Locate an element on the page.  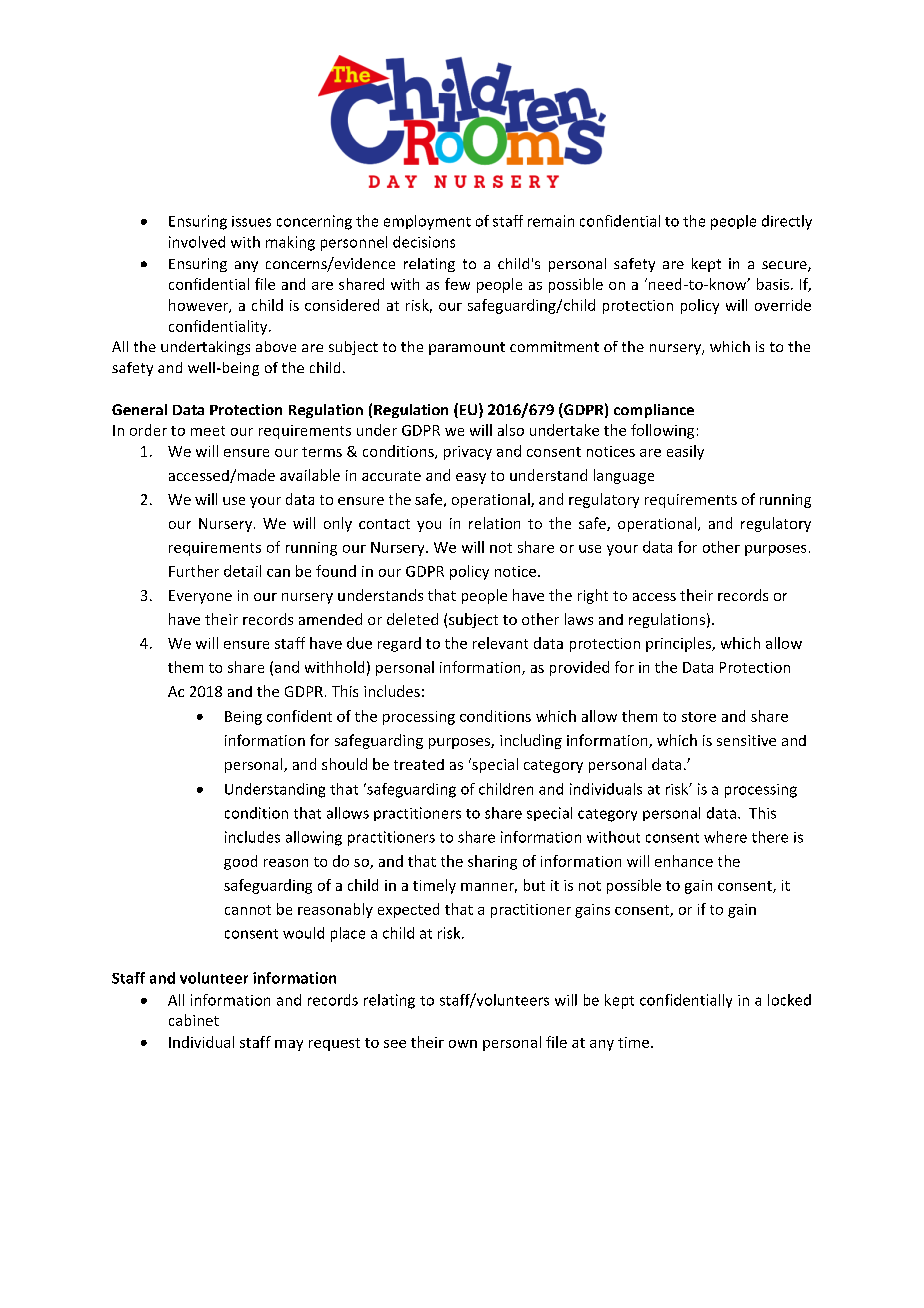
decisions is located at coordinates (424, 242).
